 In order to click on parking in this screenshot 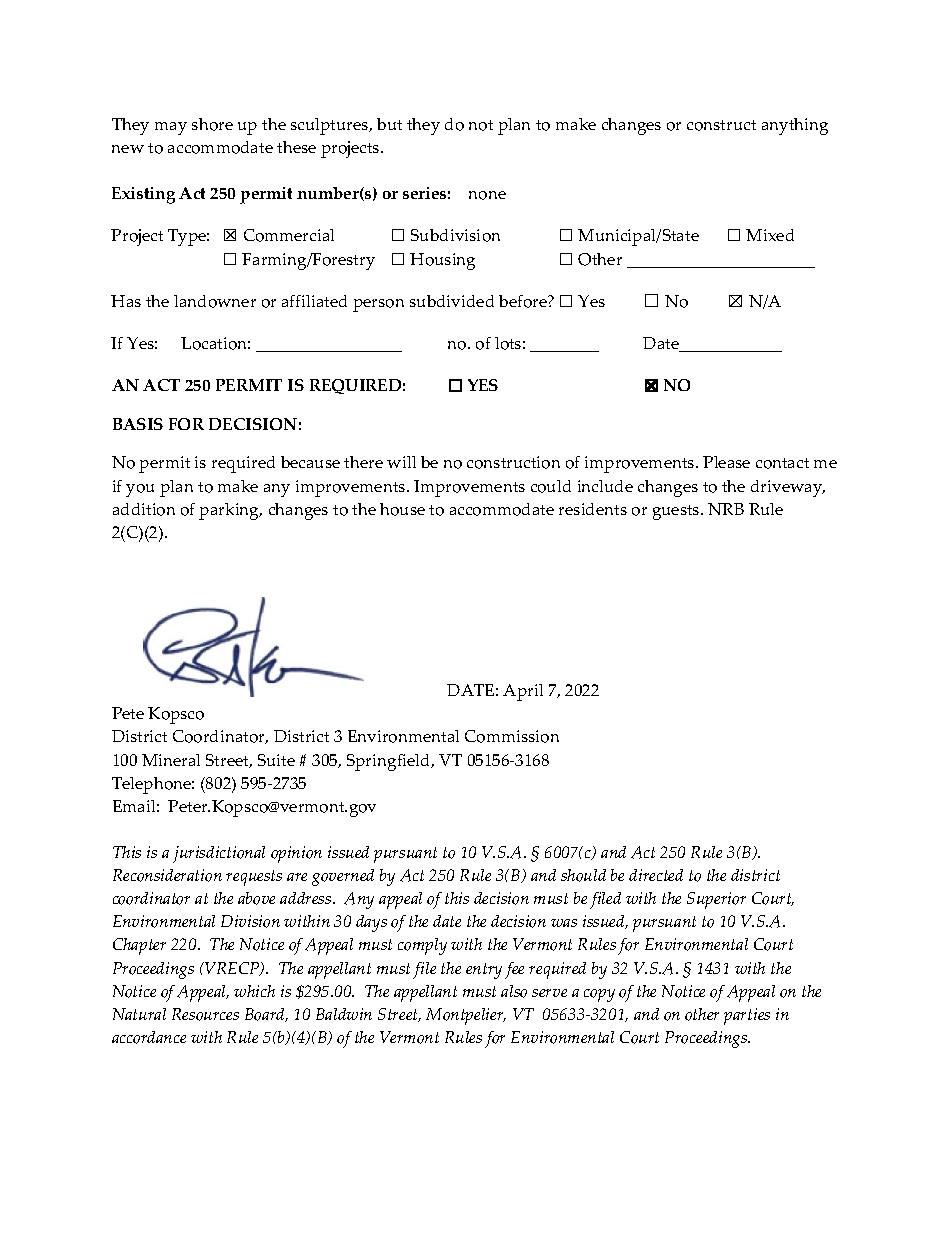, I will do `click(230, 511)`.
